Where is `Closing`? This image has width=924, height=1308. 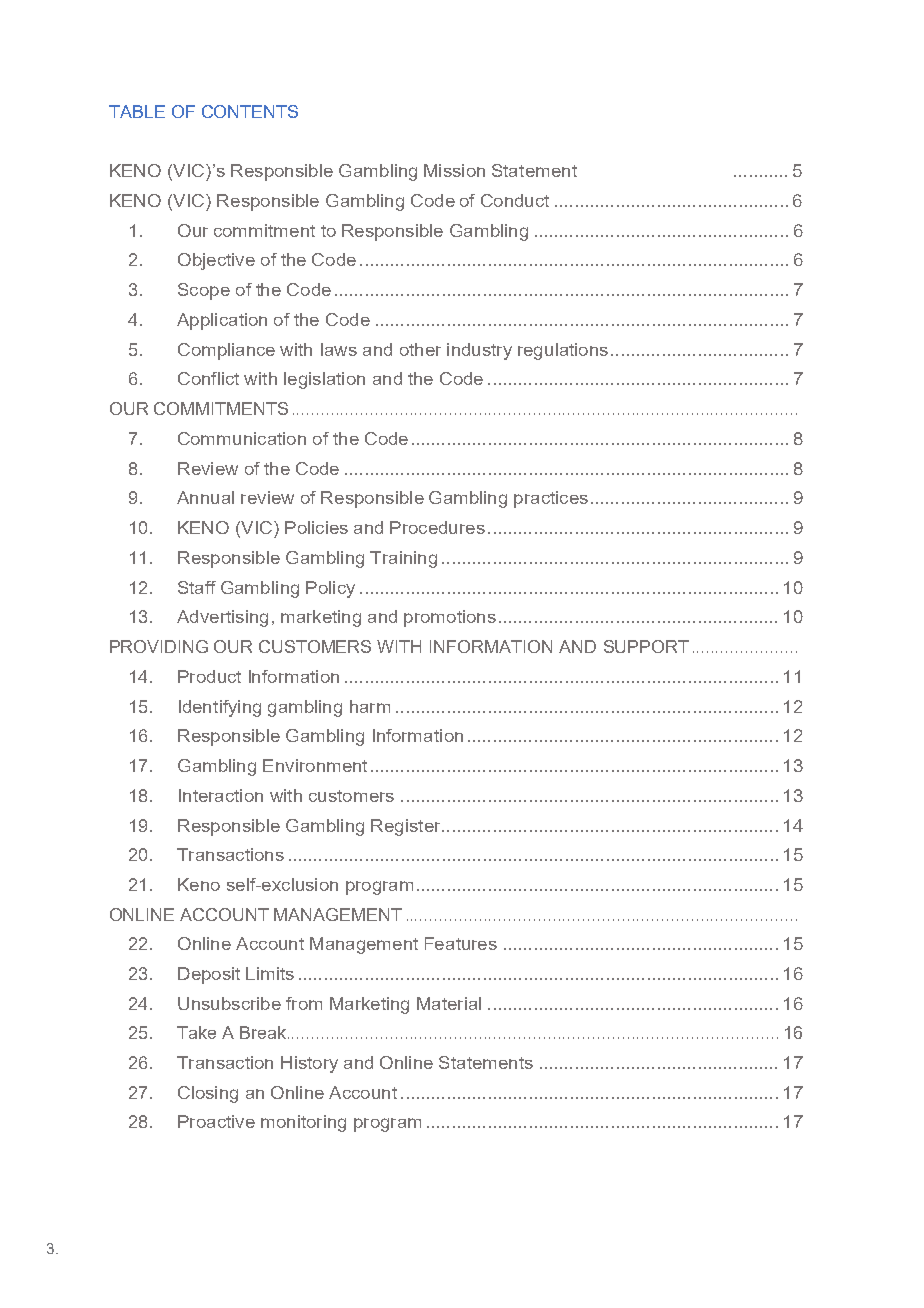
Closing is located at coordinates (208, 1094).
